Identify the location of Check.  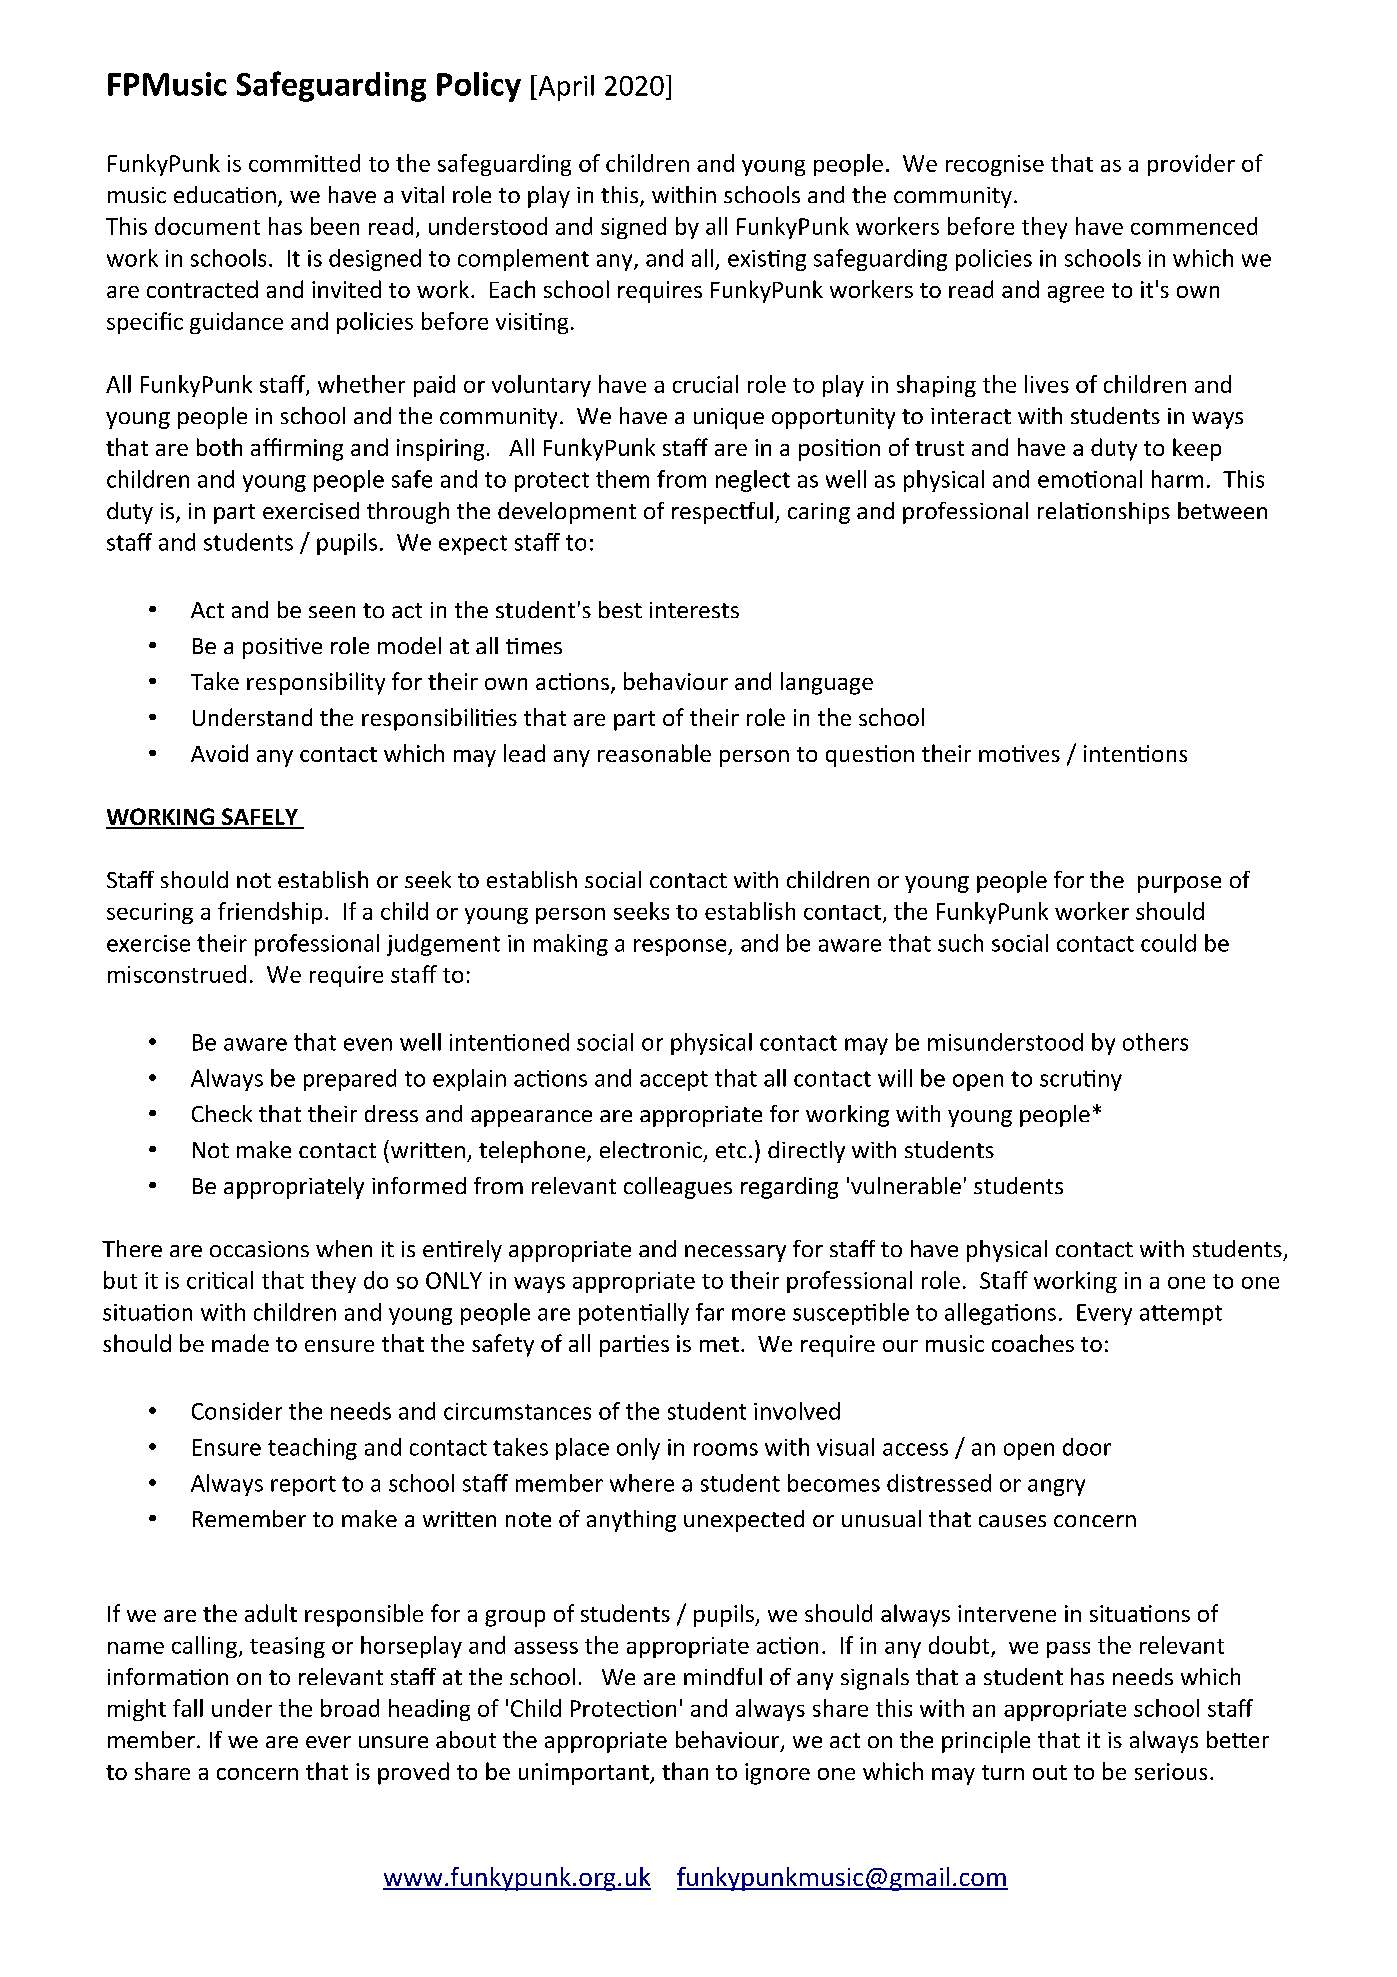
(222, 1113).
